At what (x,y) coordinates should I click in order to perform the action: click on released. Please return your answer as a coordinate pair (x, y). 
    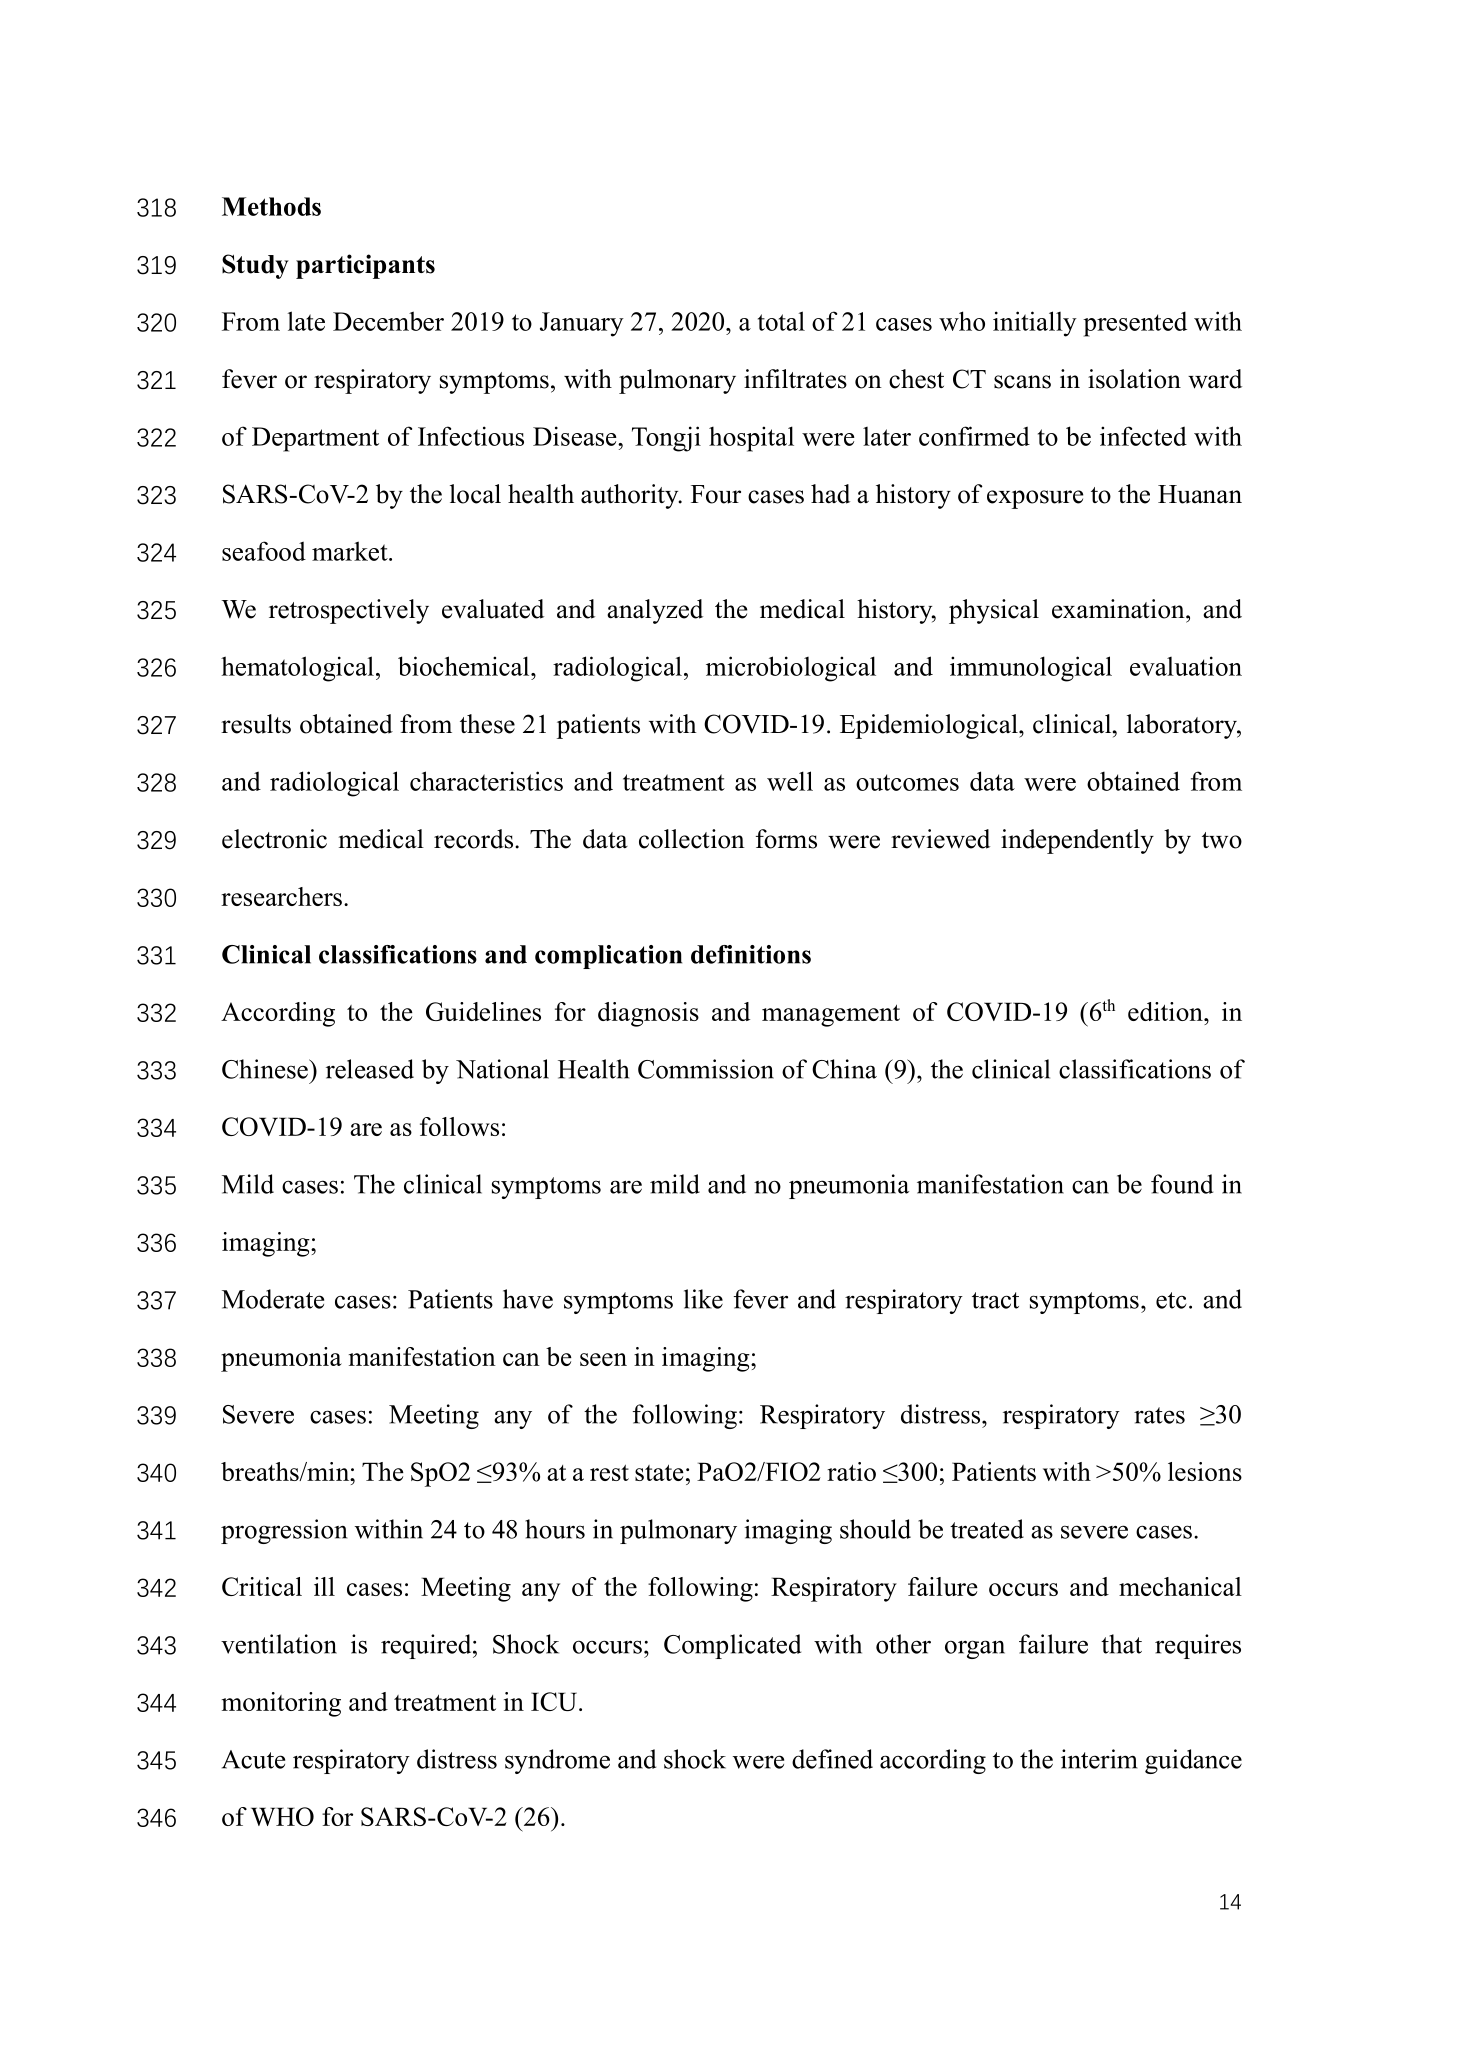
    Looking at the image, I should click on (370, 1069).
